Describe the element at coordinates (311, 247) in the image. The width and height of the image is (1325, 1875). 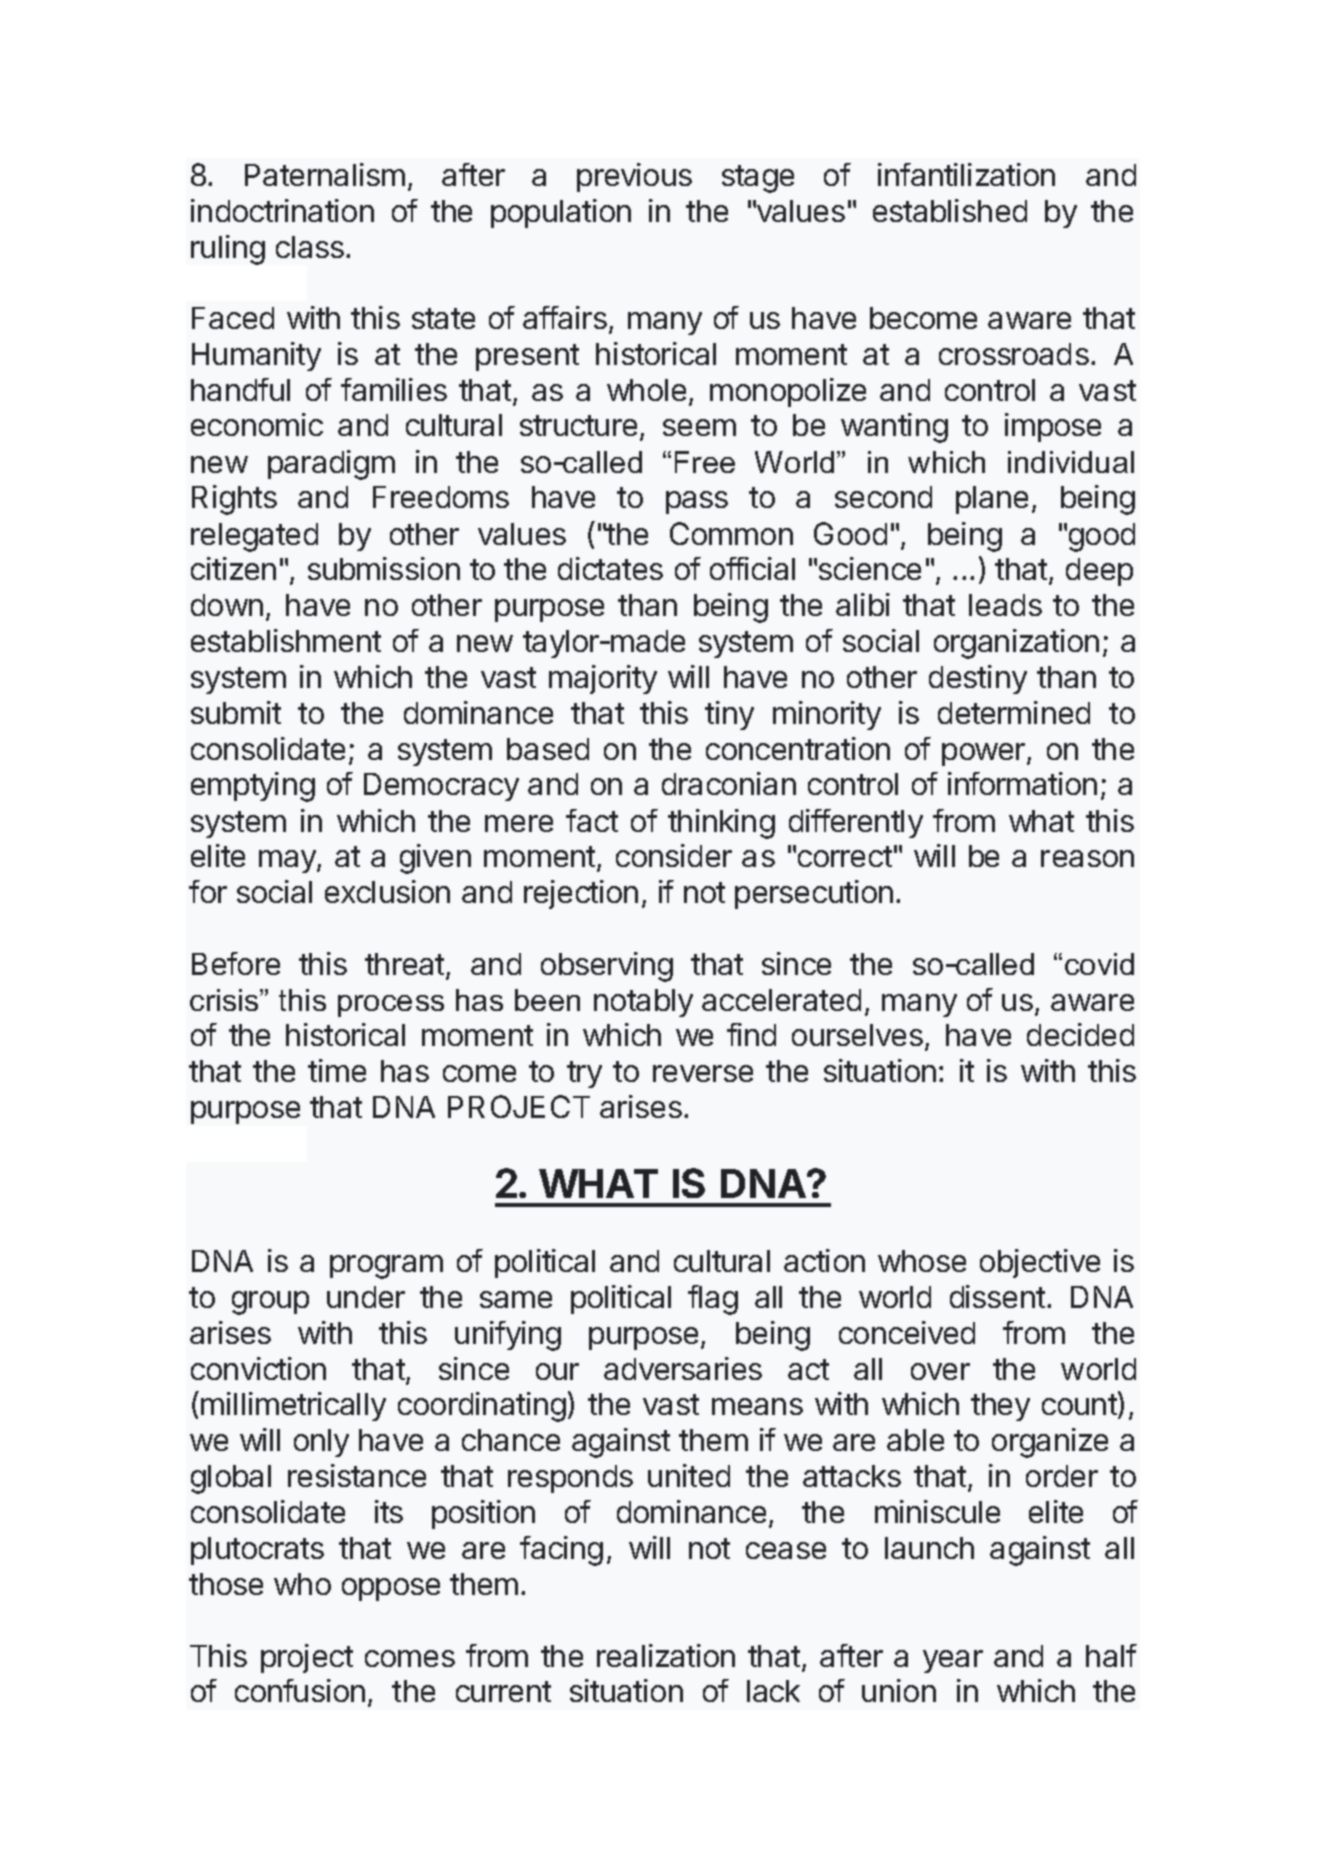
I see `class` at that location.
